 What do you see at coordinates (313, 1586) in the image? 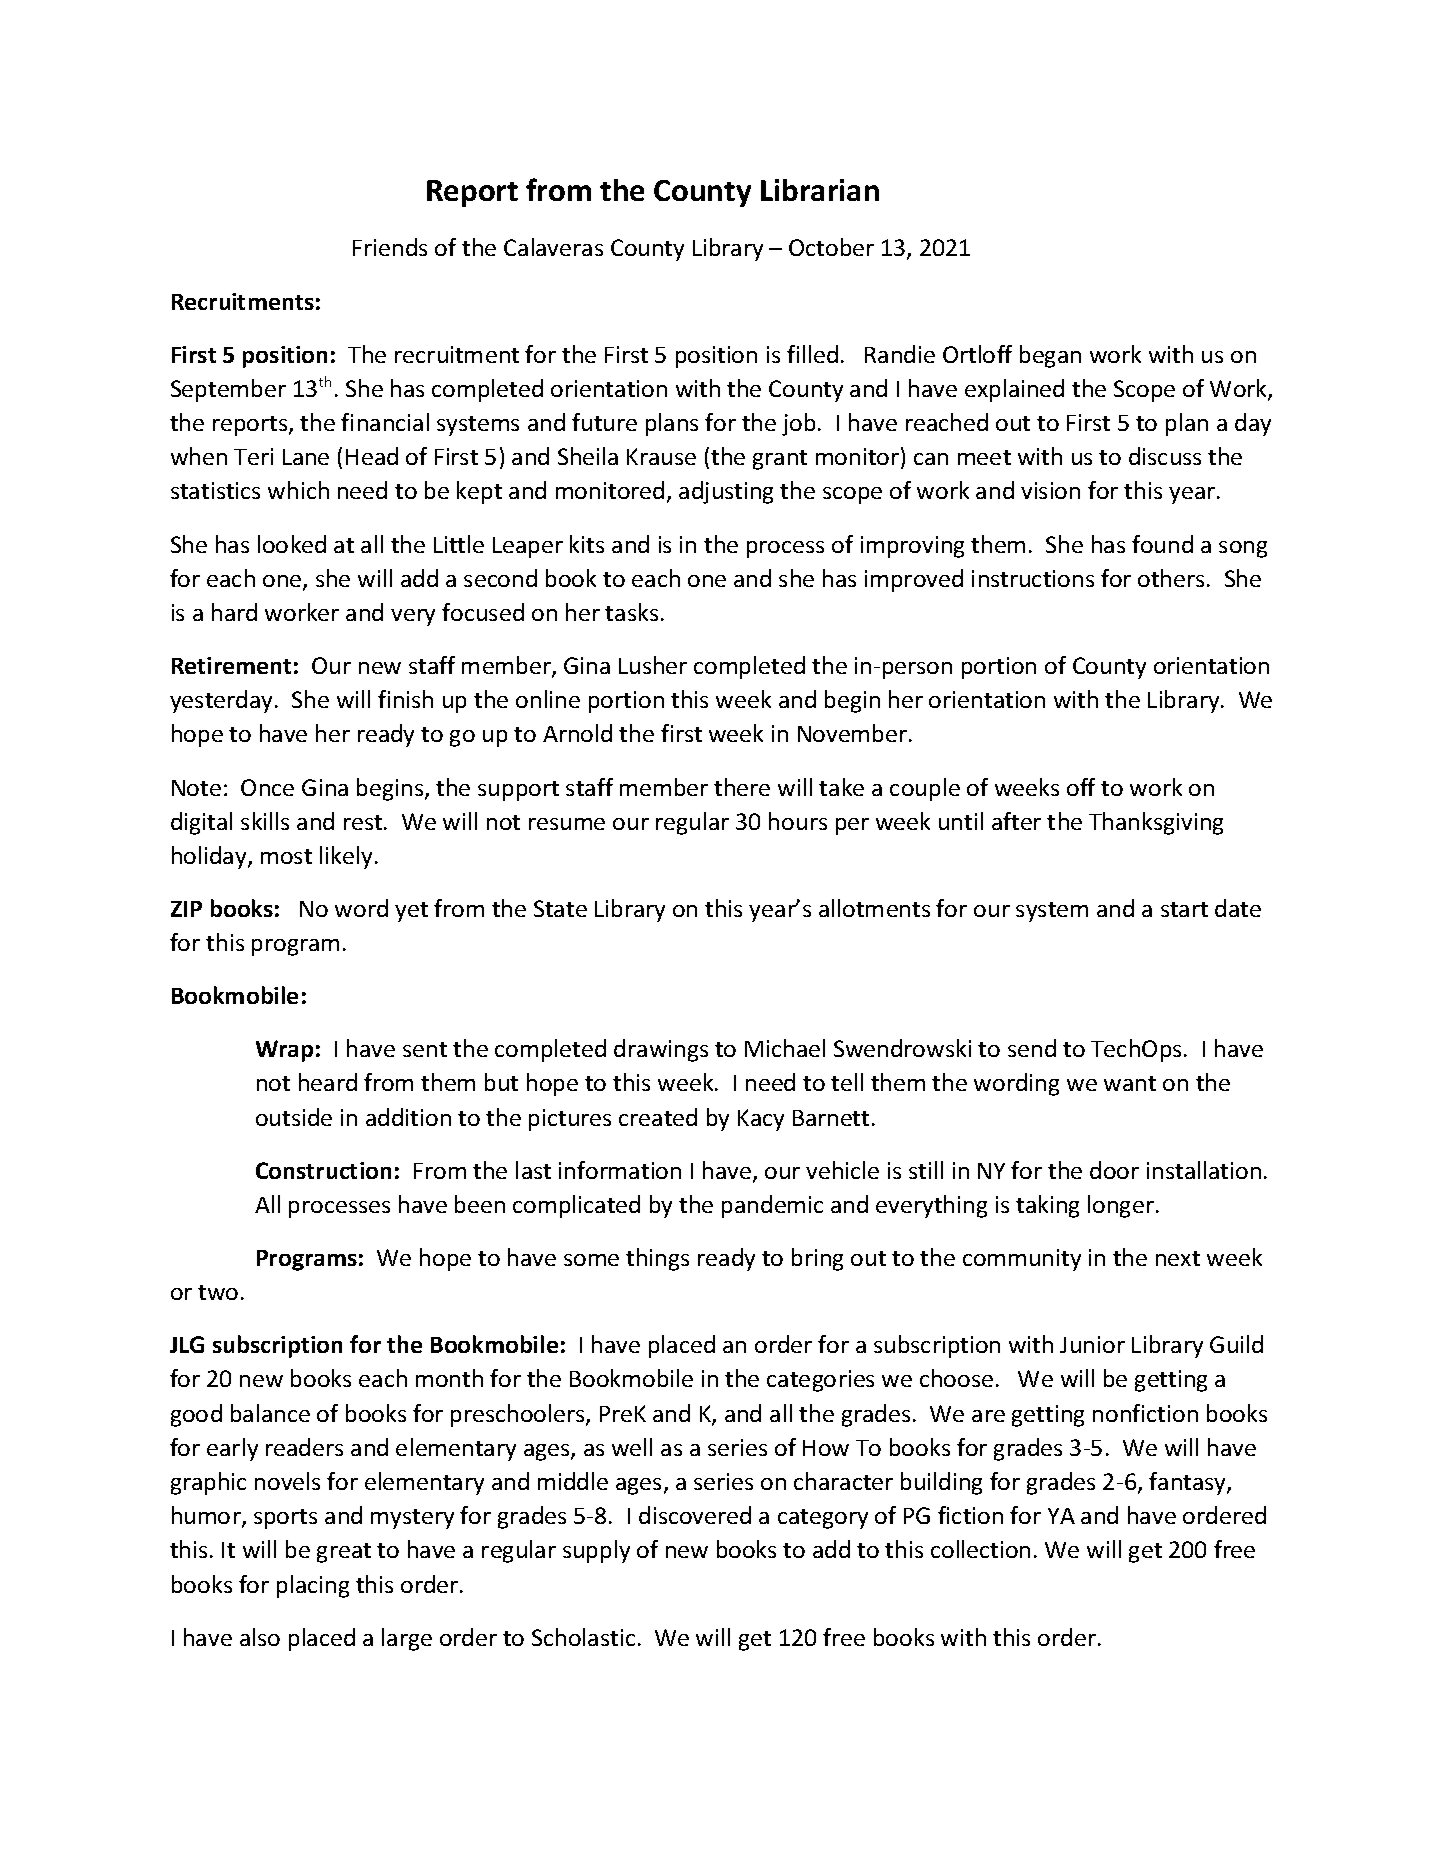
I see `placing` at bounding box center [313, 1586].
